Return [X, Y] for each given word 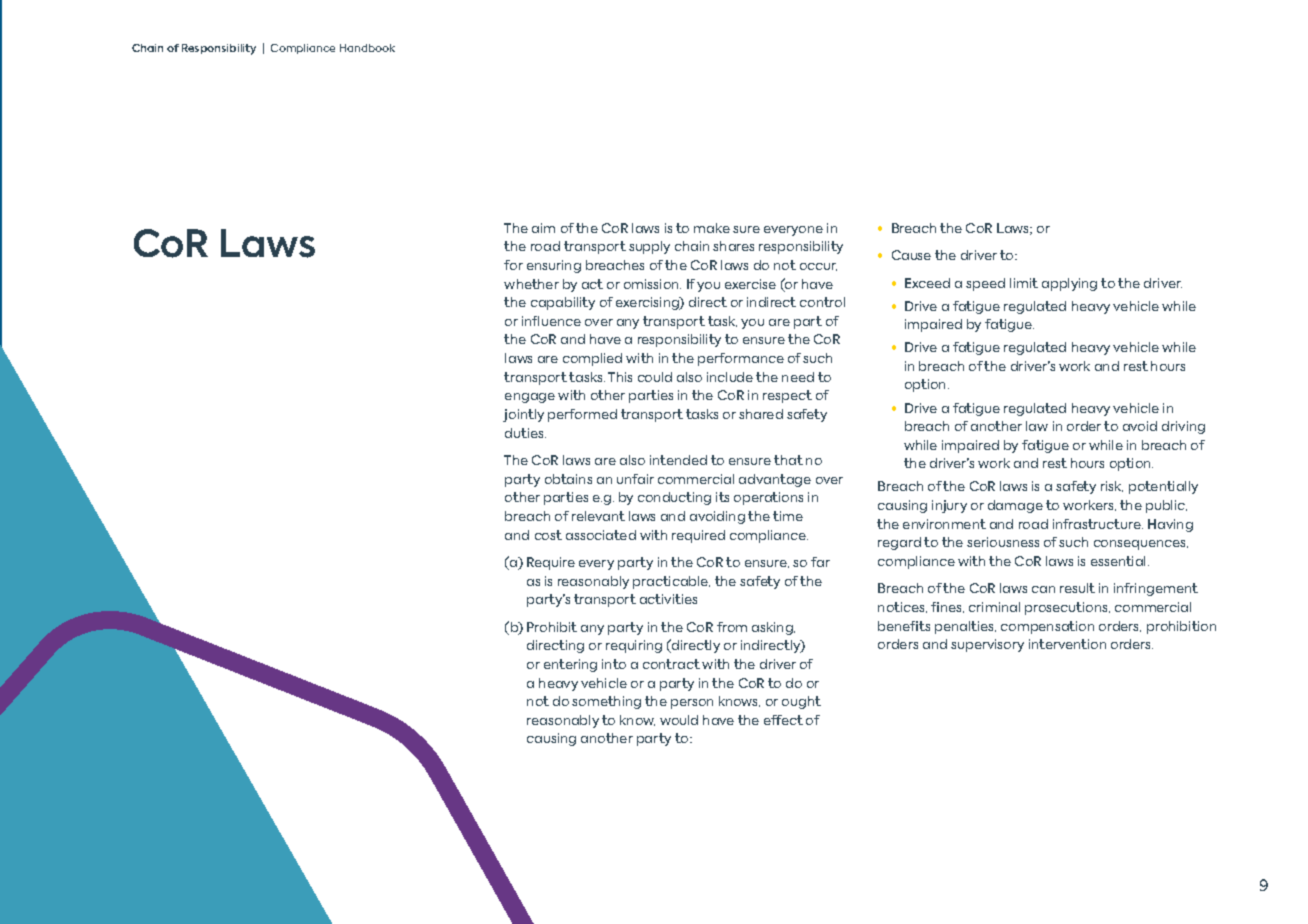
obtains [568, 479]
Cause [911, 255]
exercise [750, 284]
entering [570, 665]
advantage [775, 480]
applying [1069, 284]
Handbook [367, 48]
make [712, 228]
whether [531, 284]
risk [1112, 486]
